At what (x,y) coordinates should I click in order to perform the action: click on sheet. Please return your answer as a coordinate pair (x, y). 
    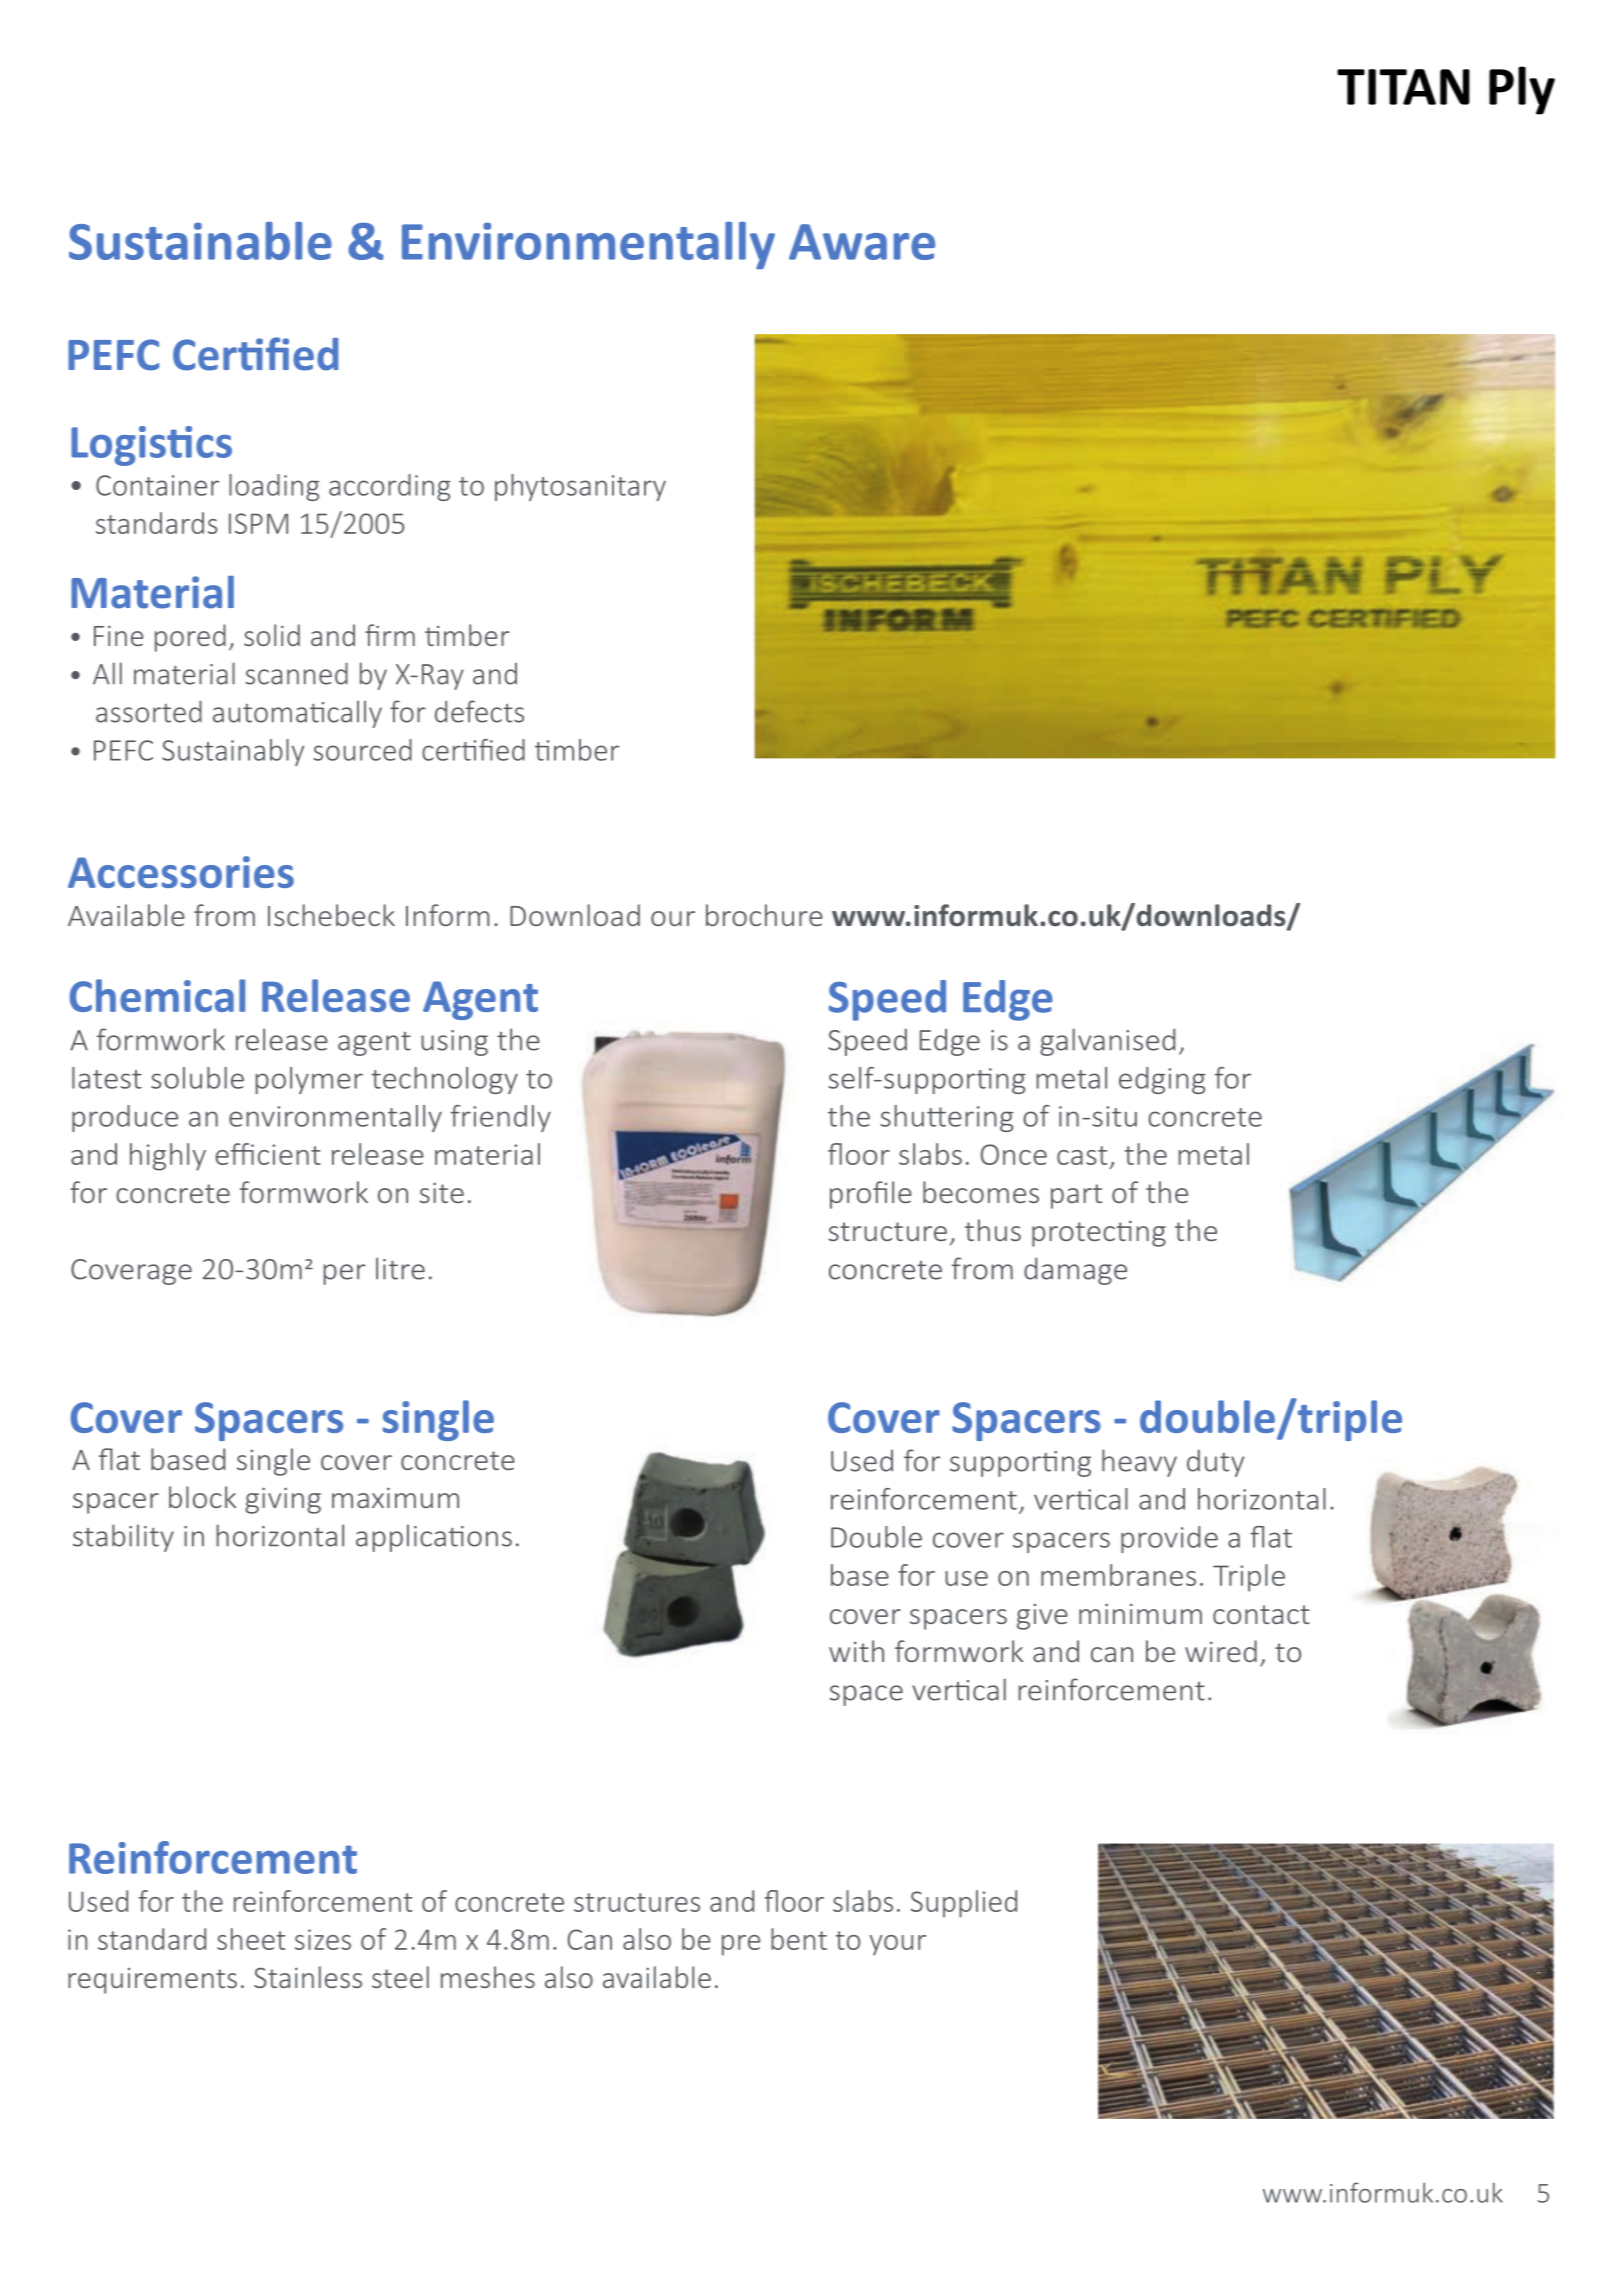
    Looking at the image, I should click on (251, 1939).
